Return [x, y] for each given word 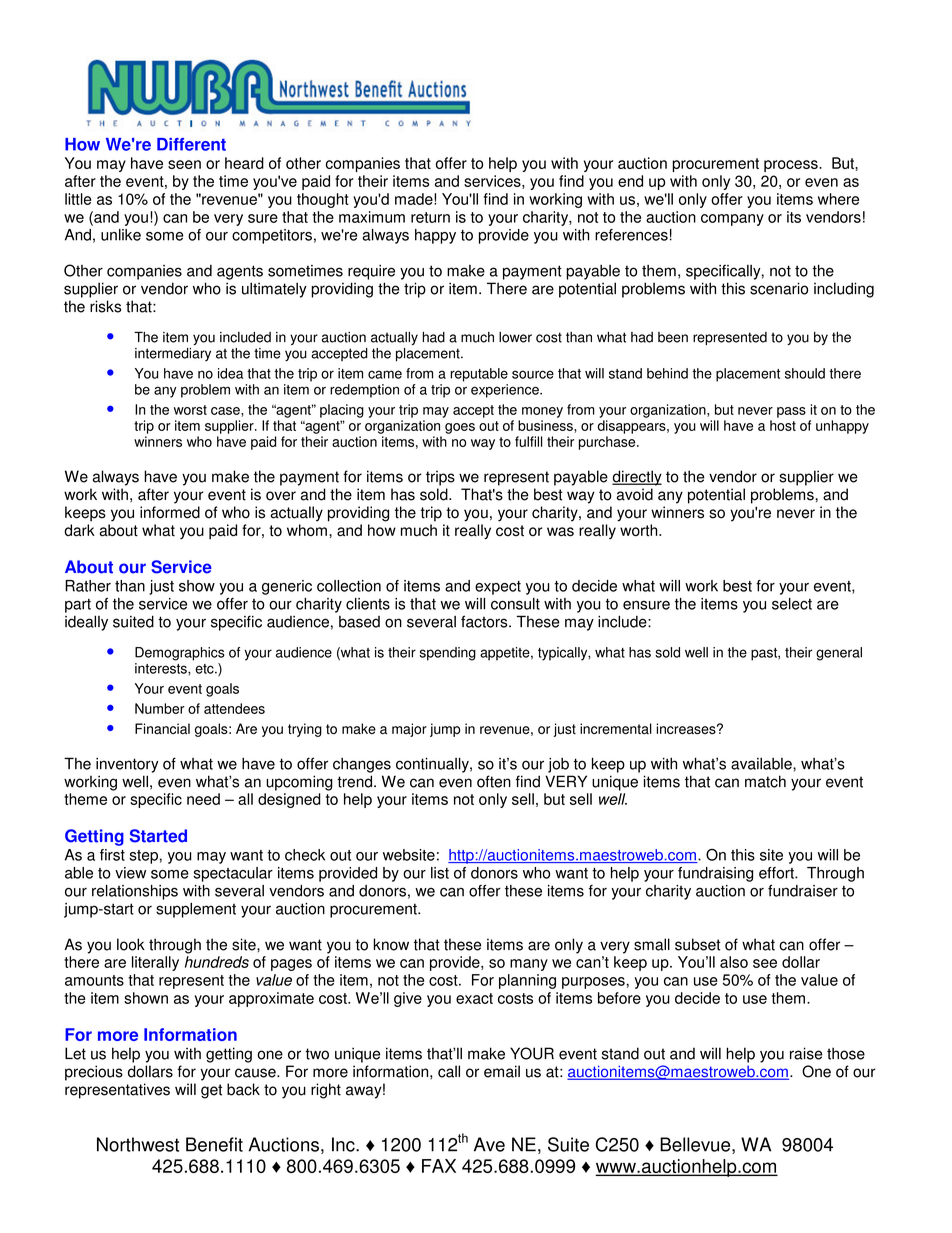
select [792, 604]
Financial [162, 728]
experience [506, 391]
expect [498, 588]
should [805, 373]
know [391, 944]
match [765, 781]
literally [155, 963]
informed [170, 512]
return [430, 217]
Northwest [138, 1144]
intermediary [173, 354]
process [792, 166]
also [734, 962]
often [494, 781]
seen [184, 164]
